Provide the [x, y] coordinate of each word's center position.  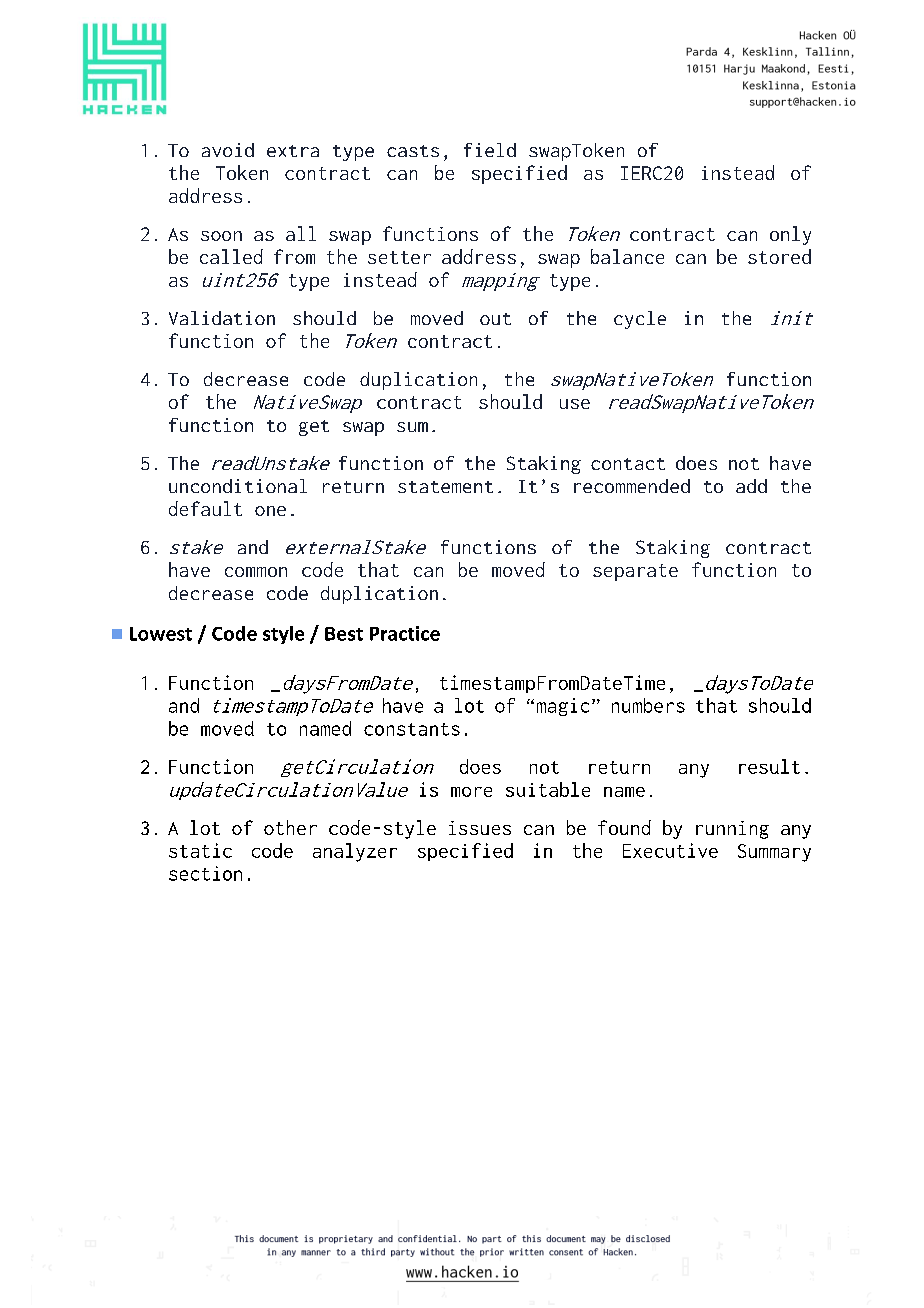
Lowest [161, 634]
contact [628, 464]
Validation [222, 318]
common [256, 572]
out [495, 319]
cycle [640, 320]
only [790, 235]
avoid [228, 150]
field [490, 150]
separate [635, 572]
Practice [405, 633]
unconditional [238, 486]
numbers [648, 705]
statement [445, 487]
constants [412, 729]
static [200, 850]
